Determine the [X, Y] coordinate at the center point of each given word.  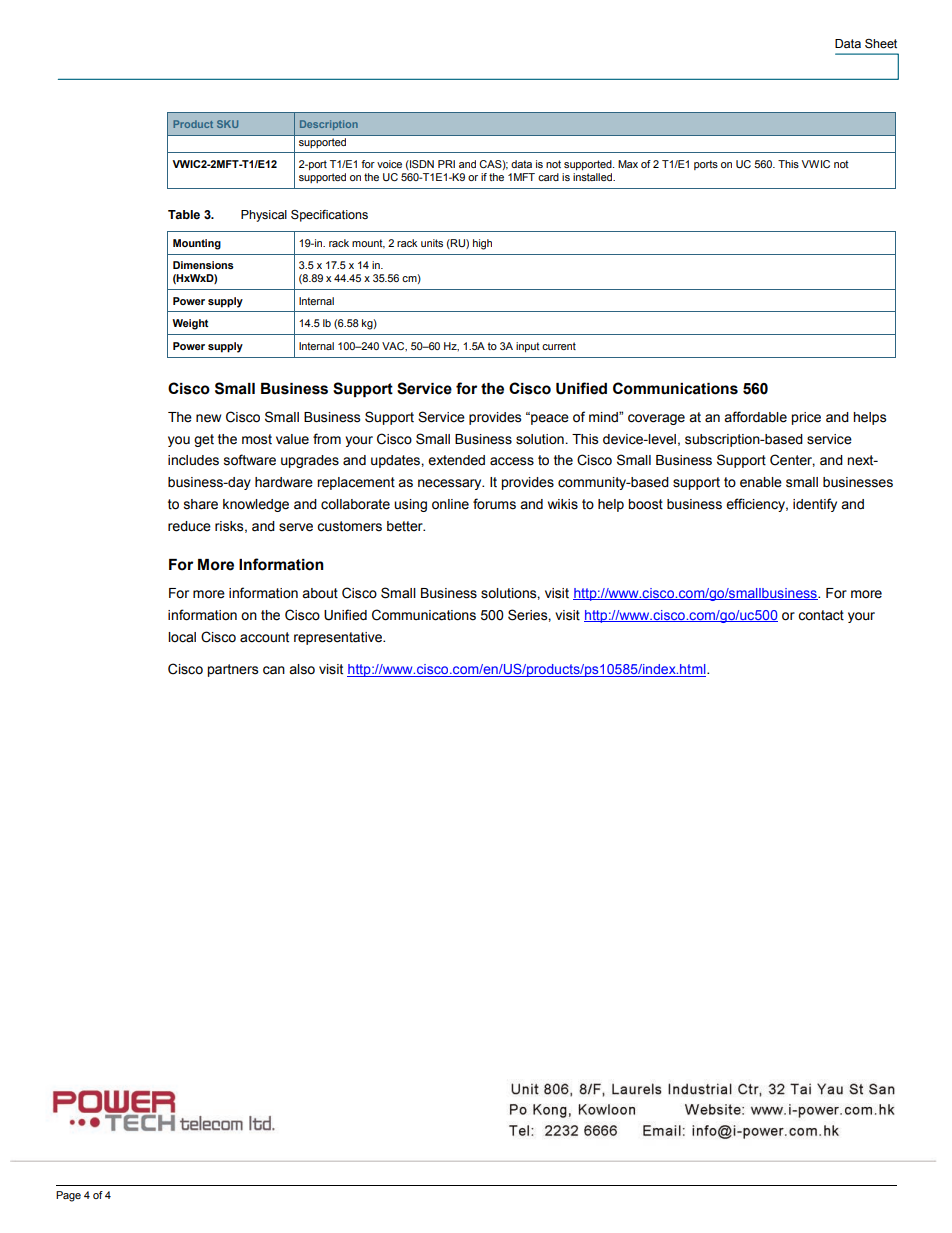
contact [821, 615]
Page [68, 1196]
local [182, 637]
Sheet [881, 44]
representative [339, 638]
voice [389, 164]
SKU [227, 124]
